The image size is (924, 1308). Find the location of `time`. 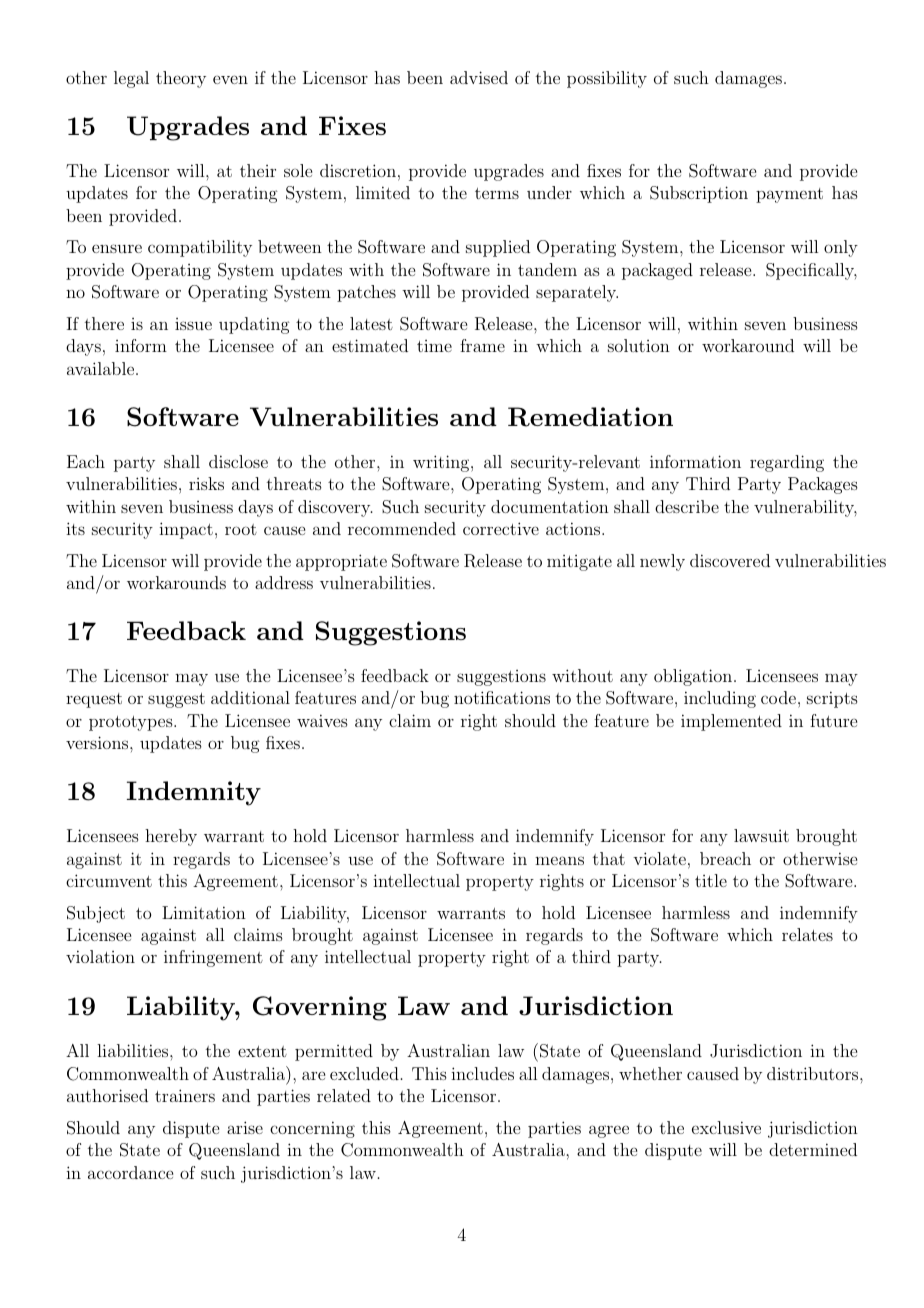

time is located at coordinates (434, 346).
